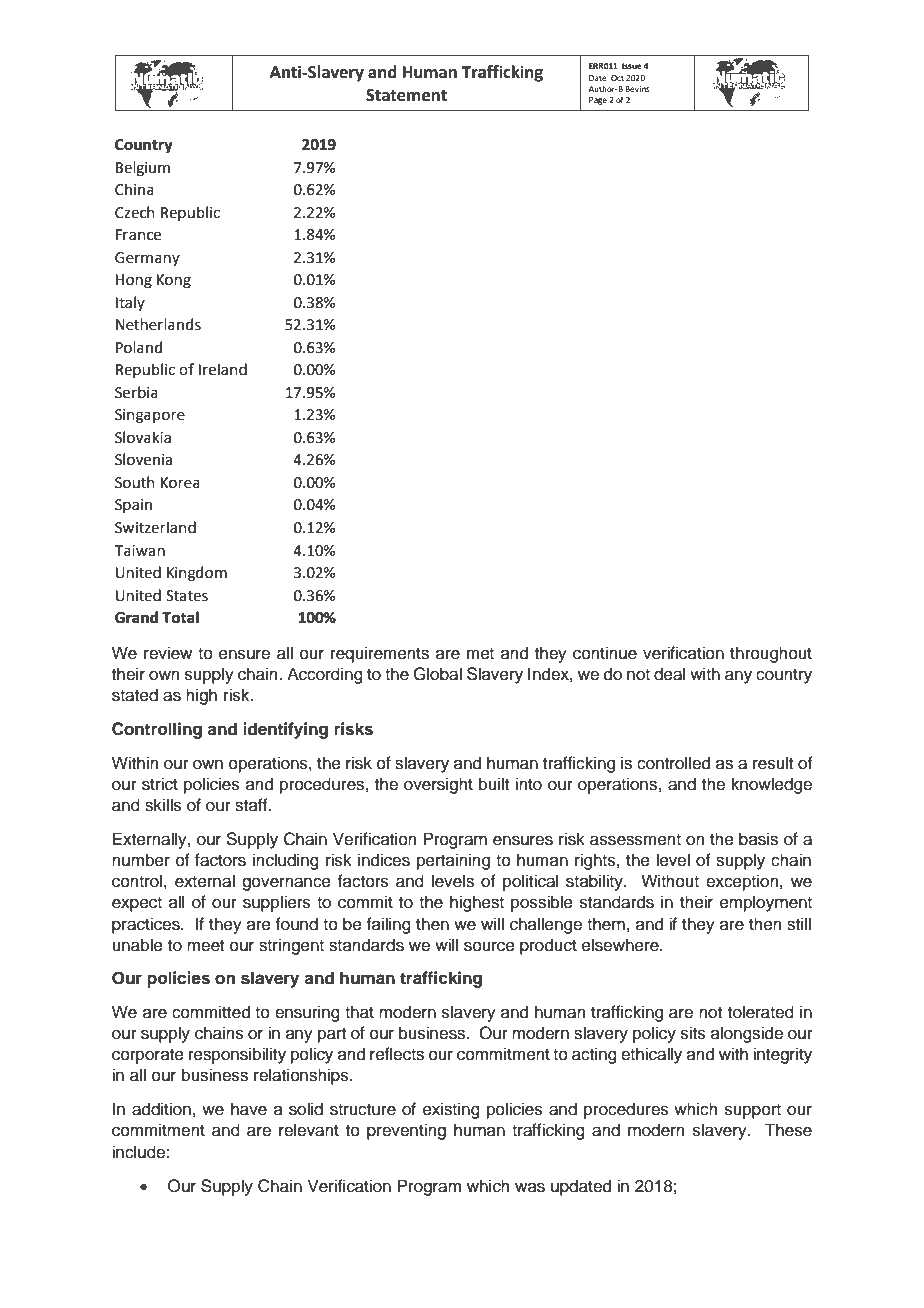 The width and height of the screenshot is (924, 1308). I want to click on pertaining, so click(453, 861).
